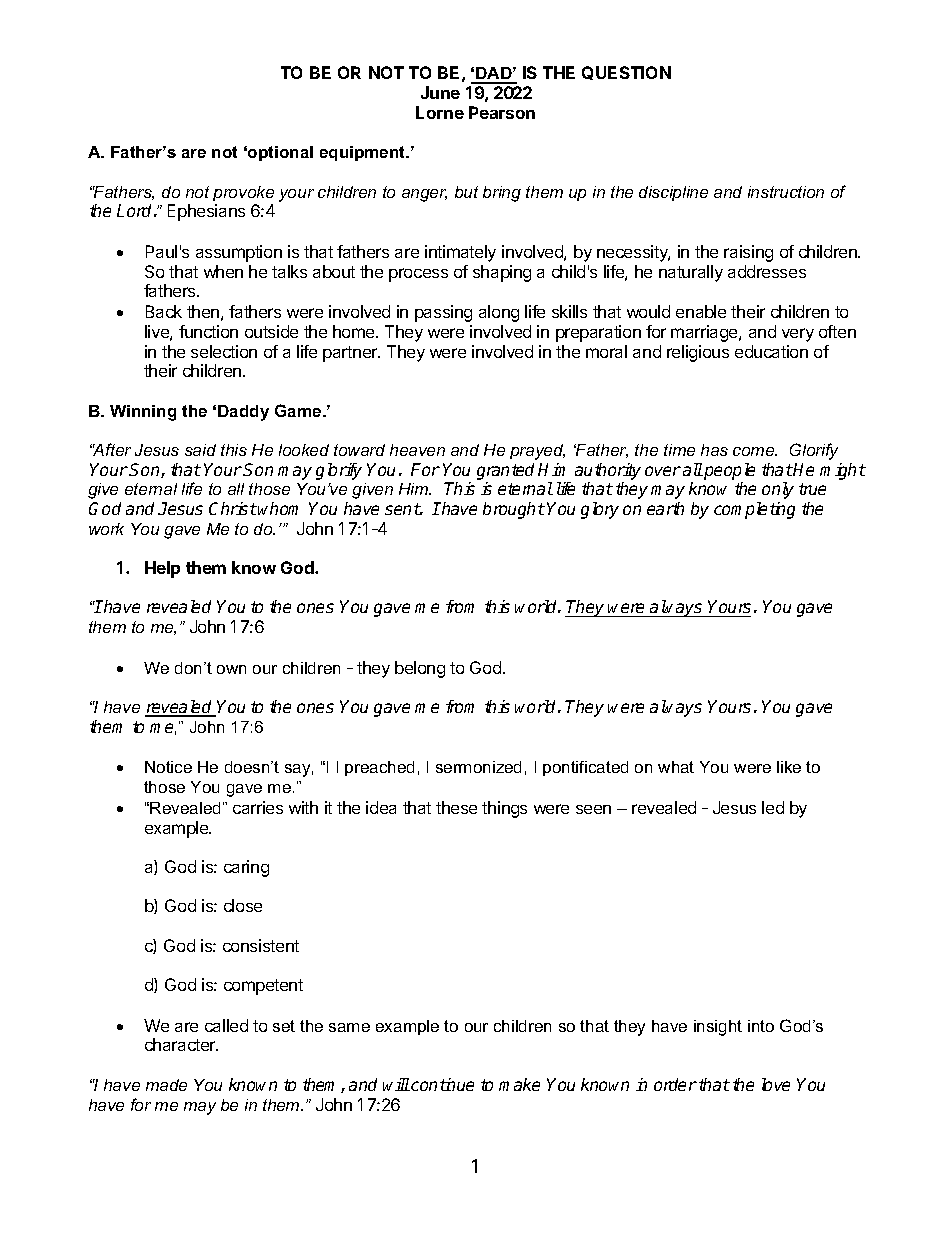 The image size is (952, 1233). What do you see at coordinates (168, 767) in the document?
I see `Notice` at bounding box center [168, 767].
